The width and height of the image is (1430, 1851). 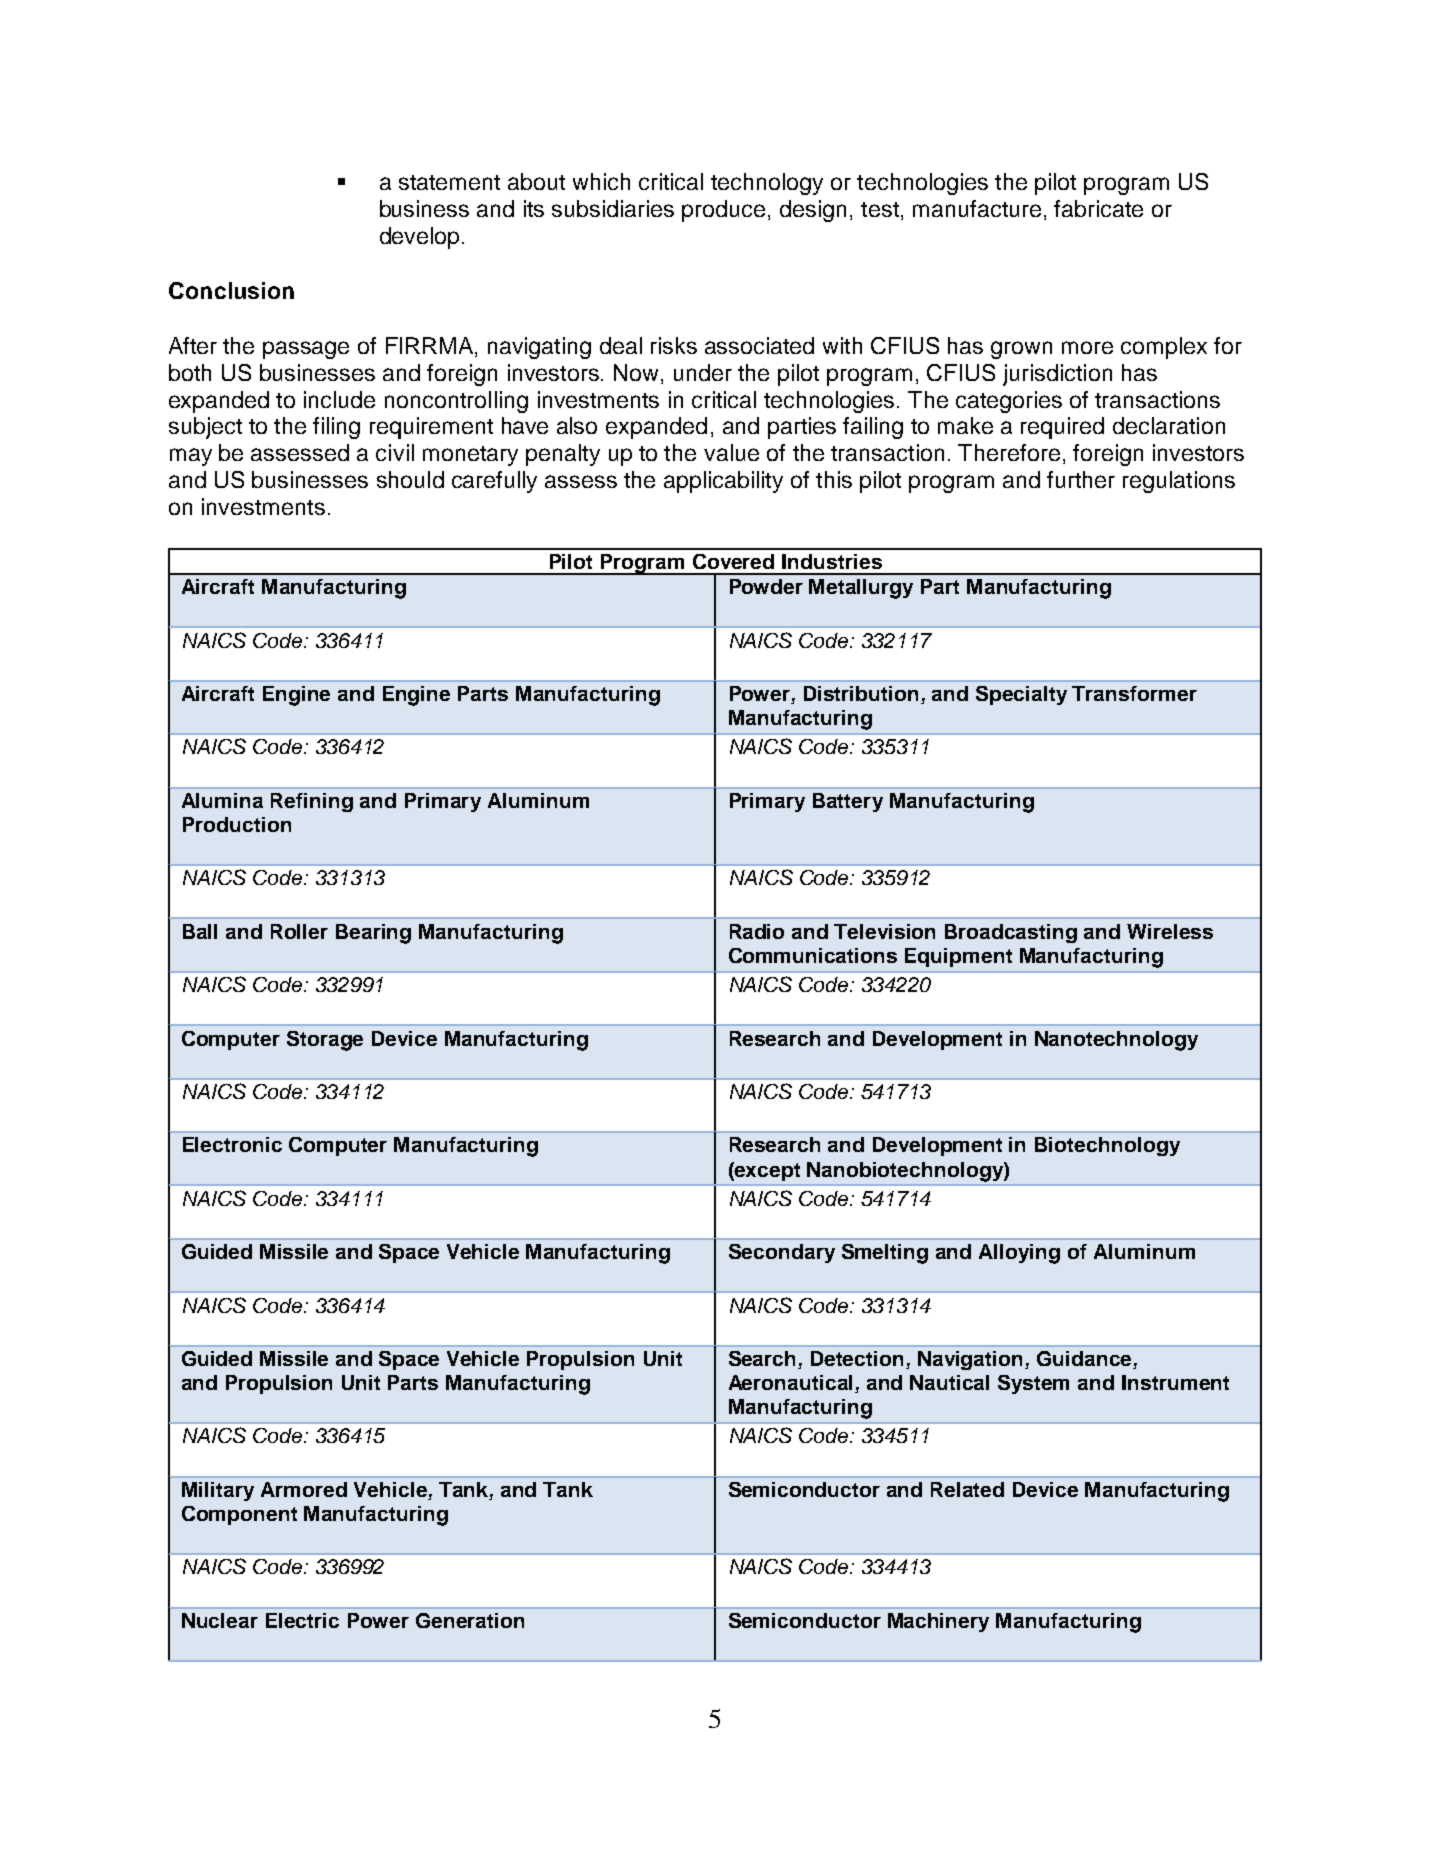 I want to click on fabricate, so click(x=1098, y=208).
